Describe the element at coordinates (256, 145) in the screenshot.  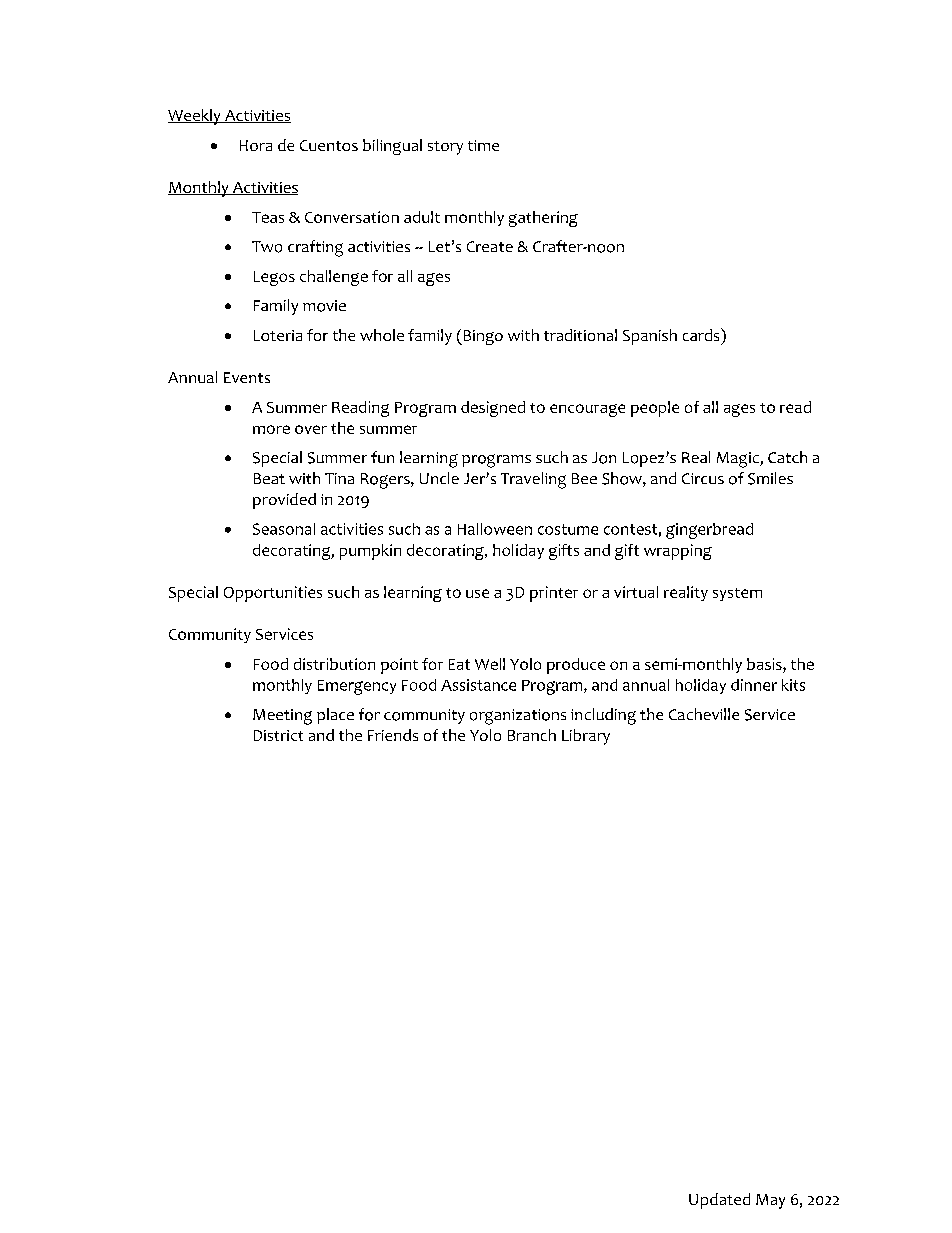
I see `Hora` at that location.
